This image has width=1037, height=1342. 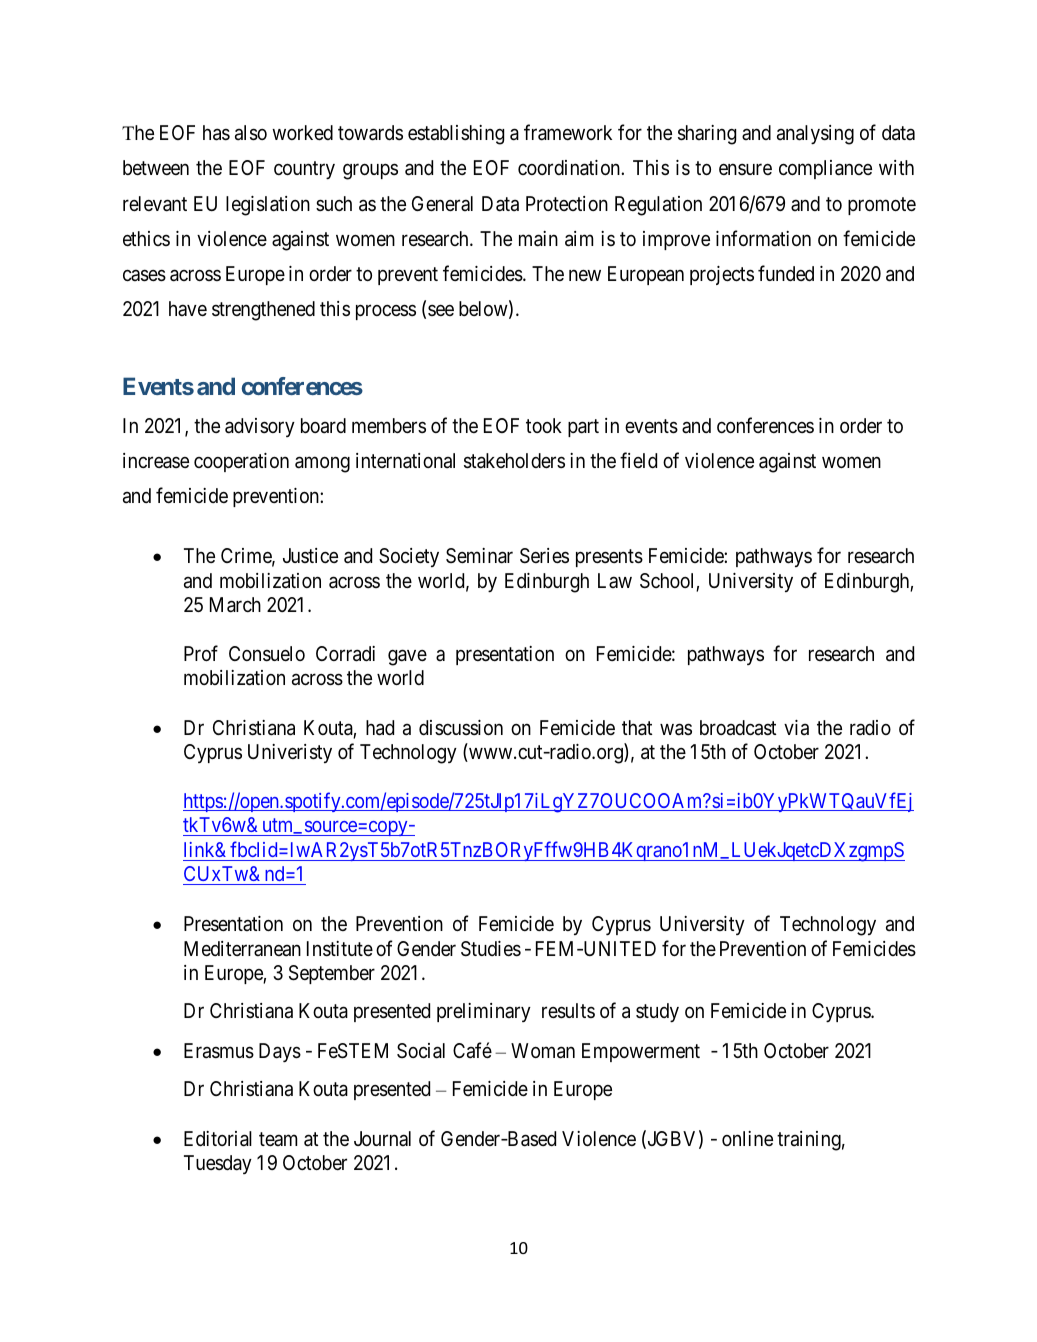 I want to click on study, so click(x=657, y=1013).
